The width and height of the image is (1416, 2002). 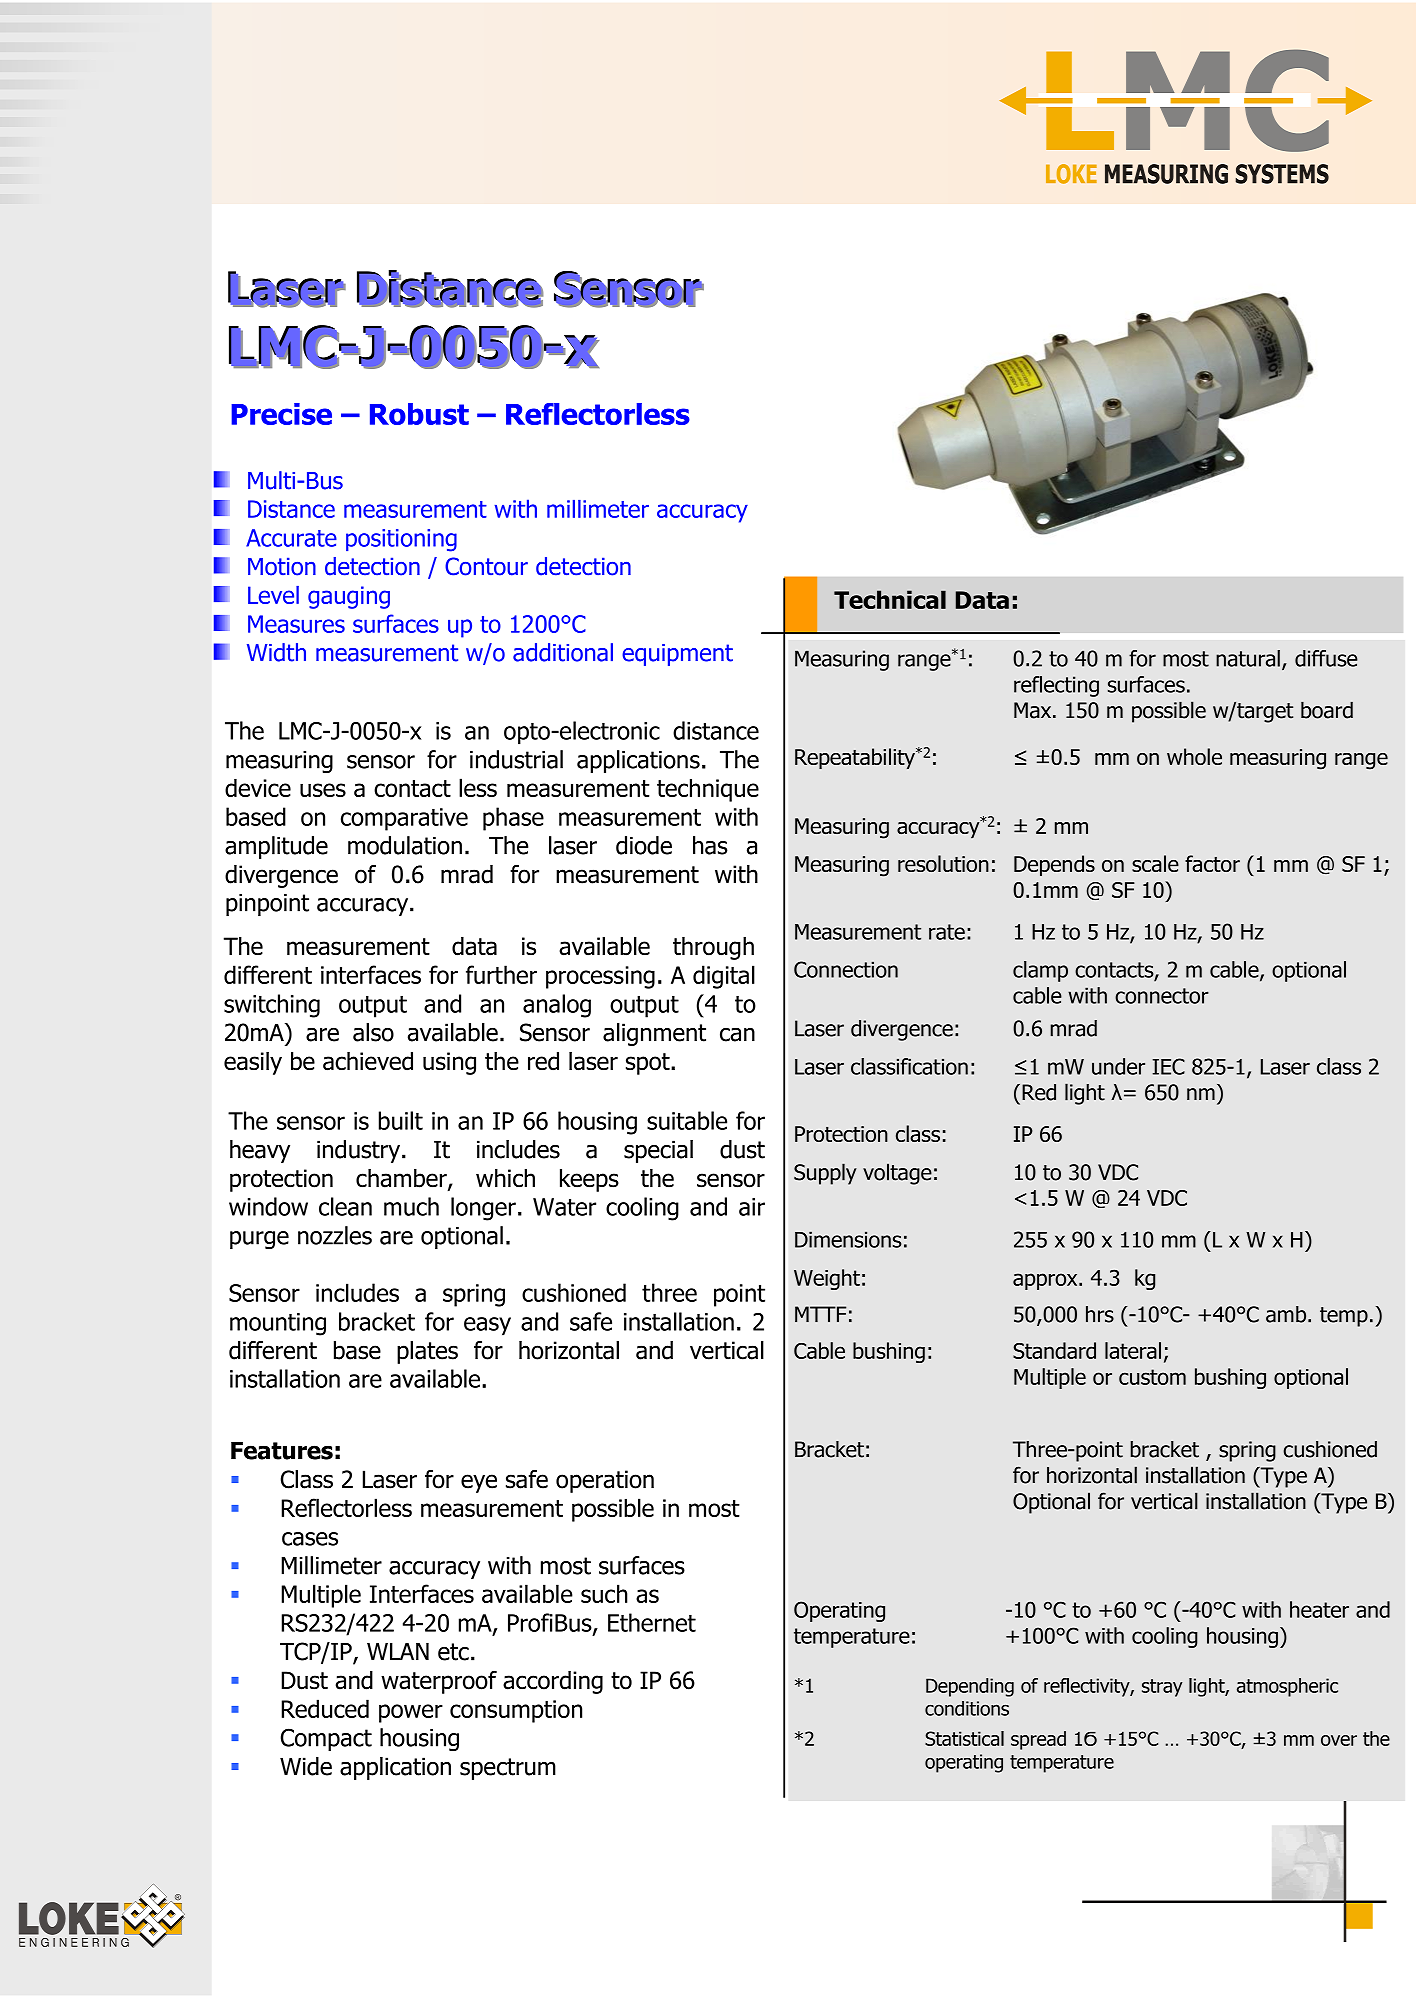 I want to click on natural, so click(x=1248, y=658).
